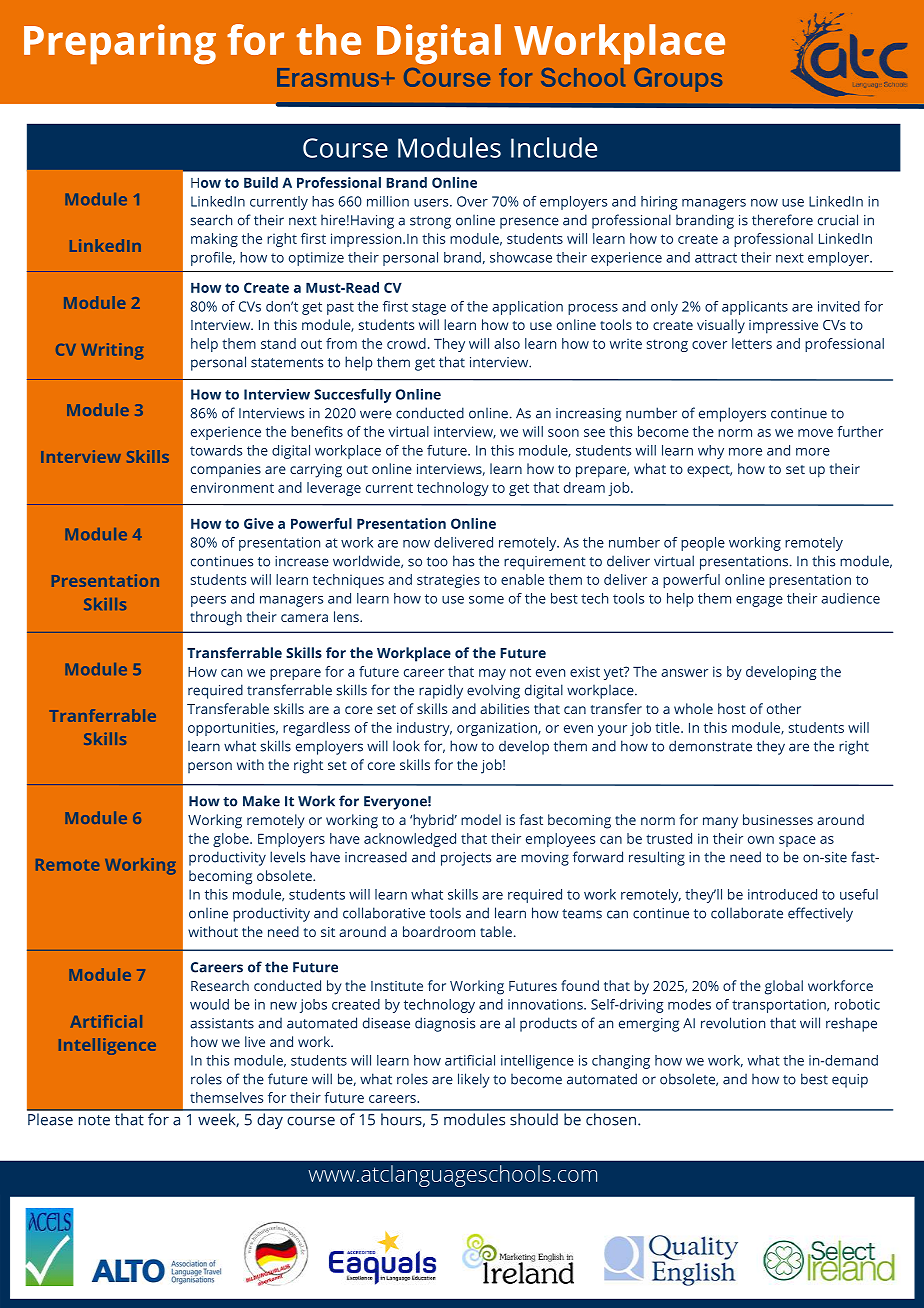 This image has height=1308, width=924. I want to click on model, so click(481, 819).
